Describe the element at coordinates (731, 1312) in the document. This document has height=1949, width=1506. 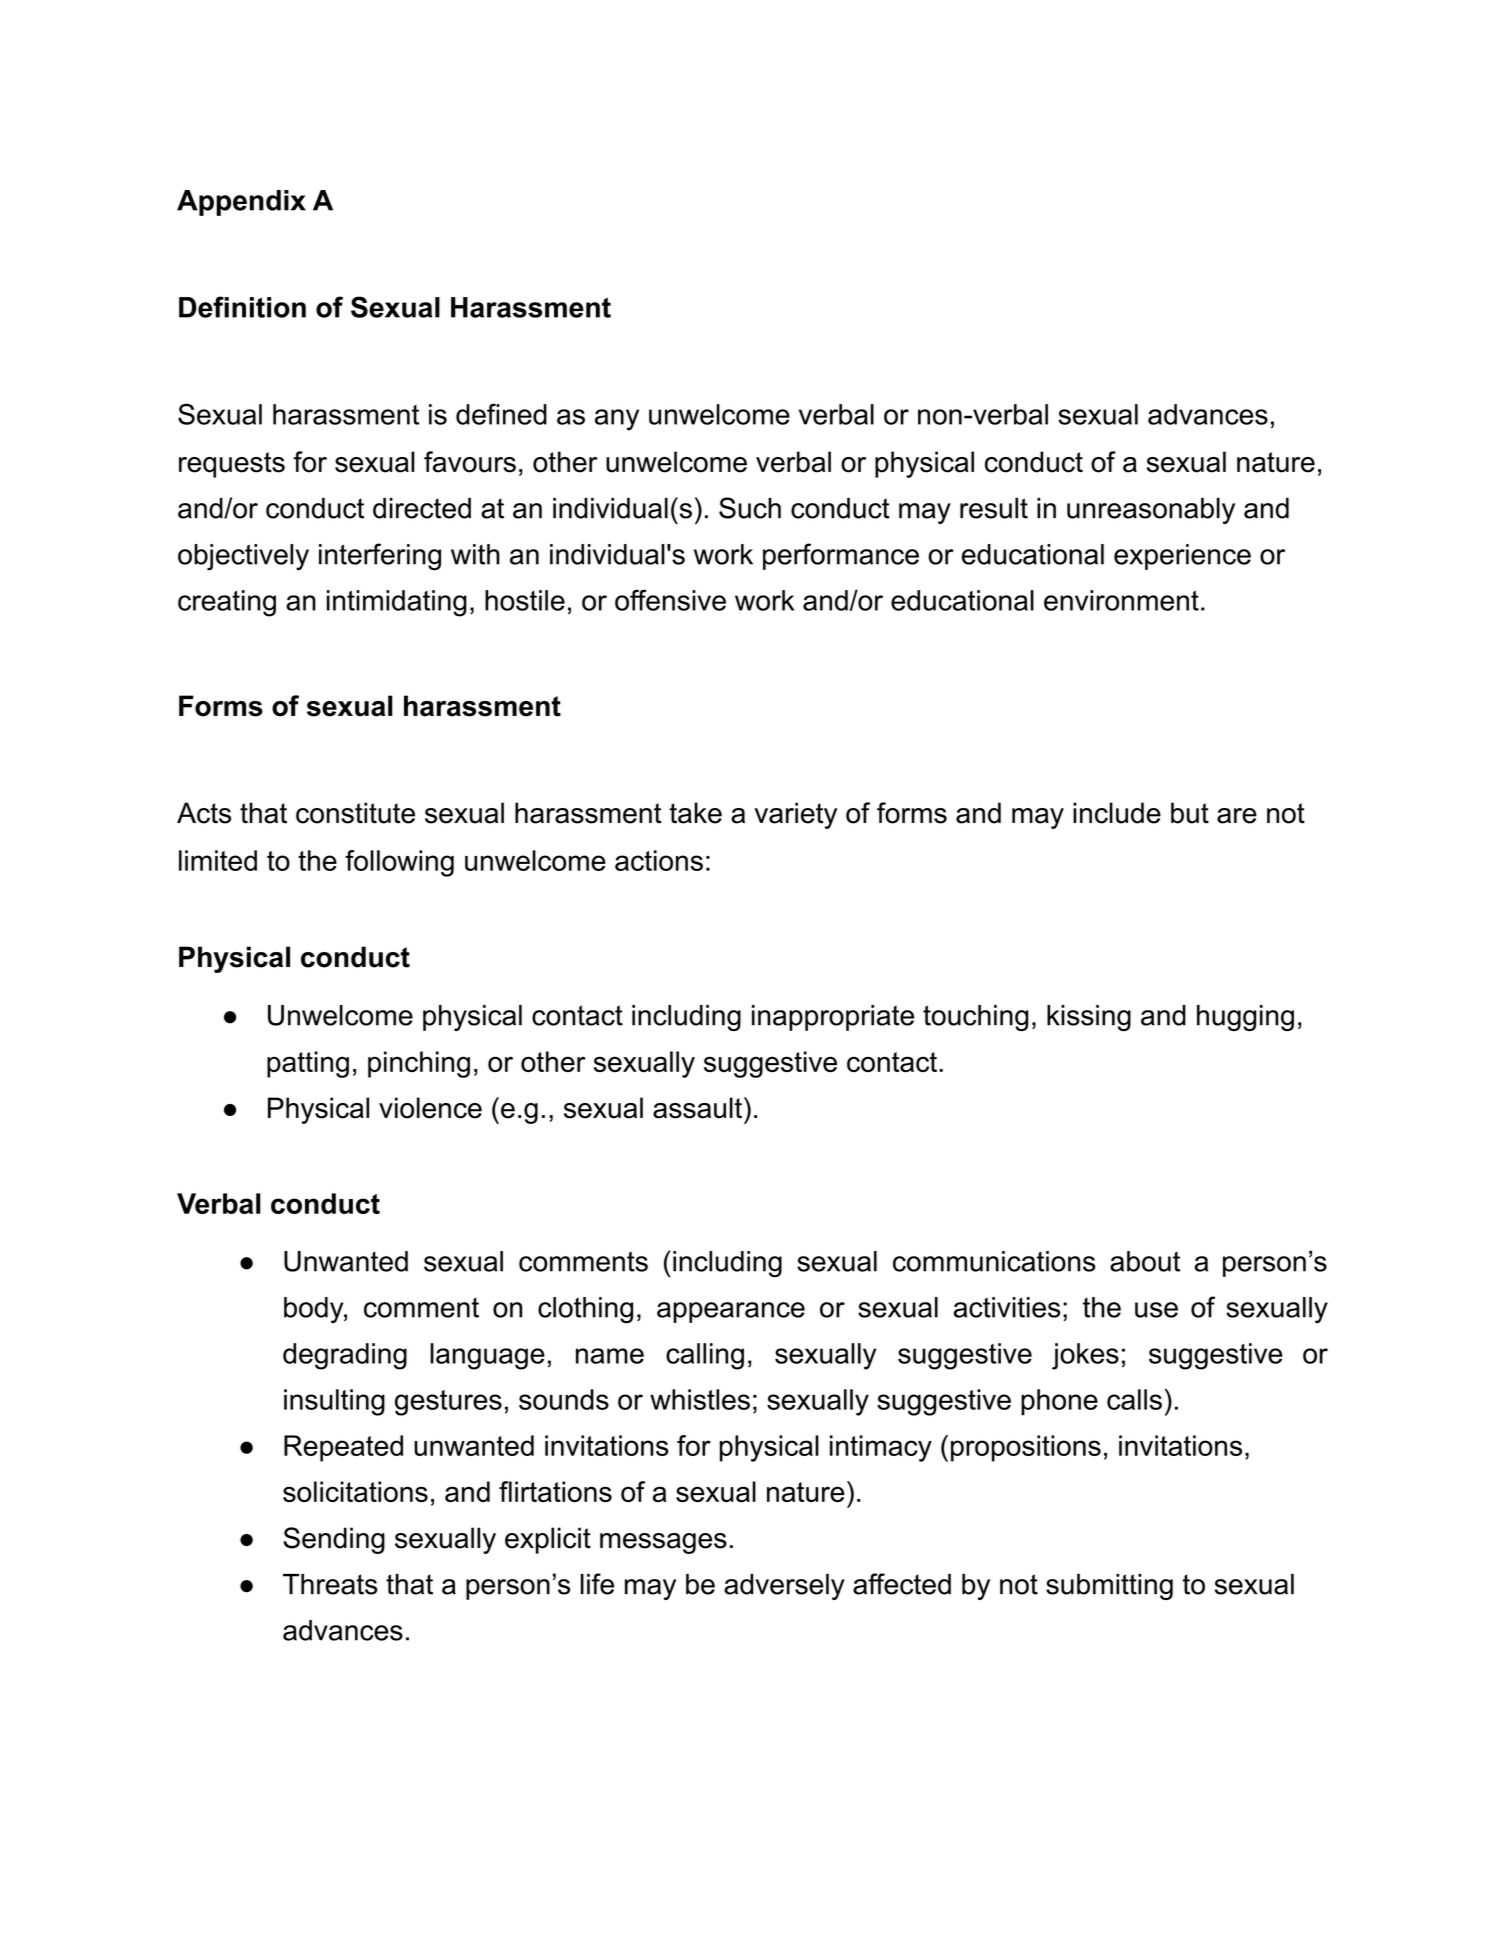
I see `appearance` at that location.
